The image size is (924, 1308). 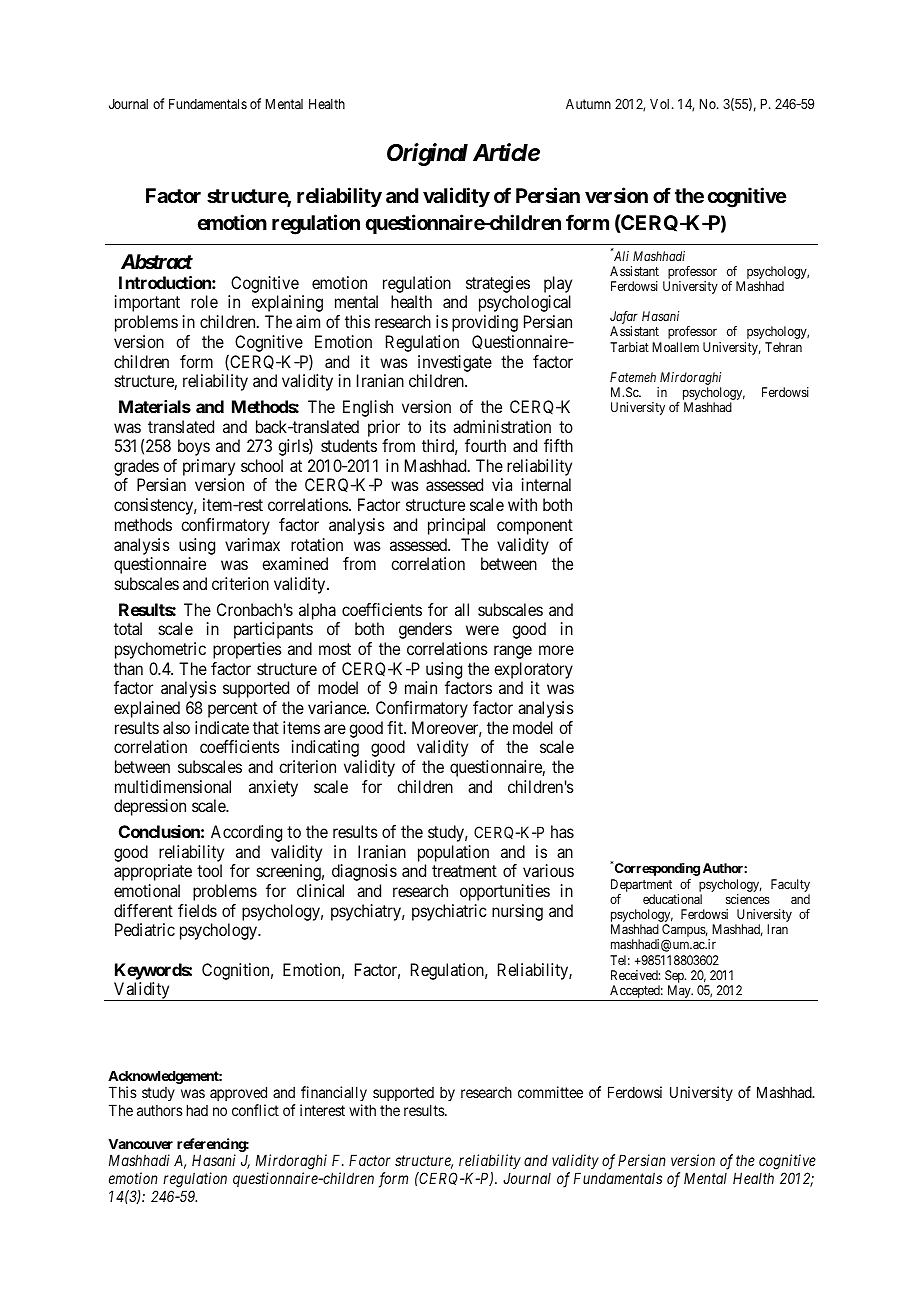 I want to click on exploratory, so click(x=533, y=670).
